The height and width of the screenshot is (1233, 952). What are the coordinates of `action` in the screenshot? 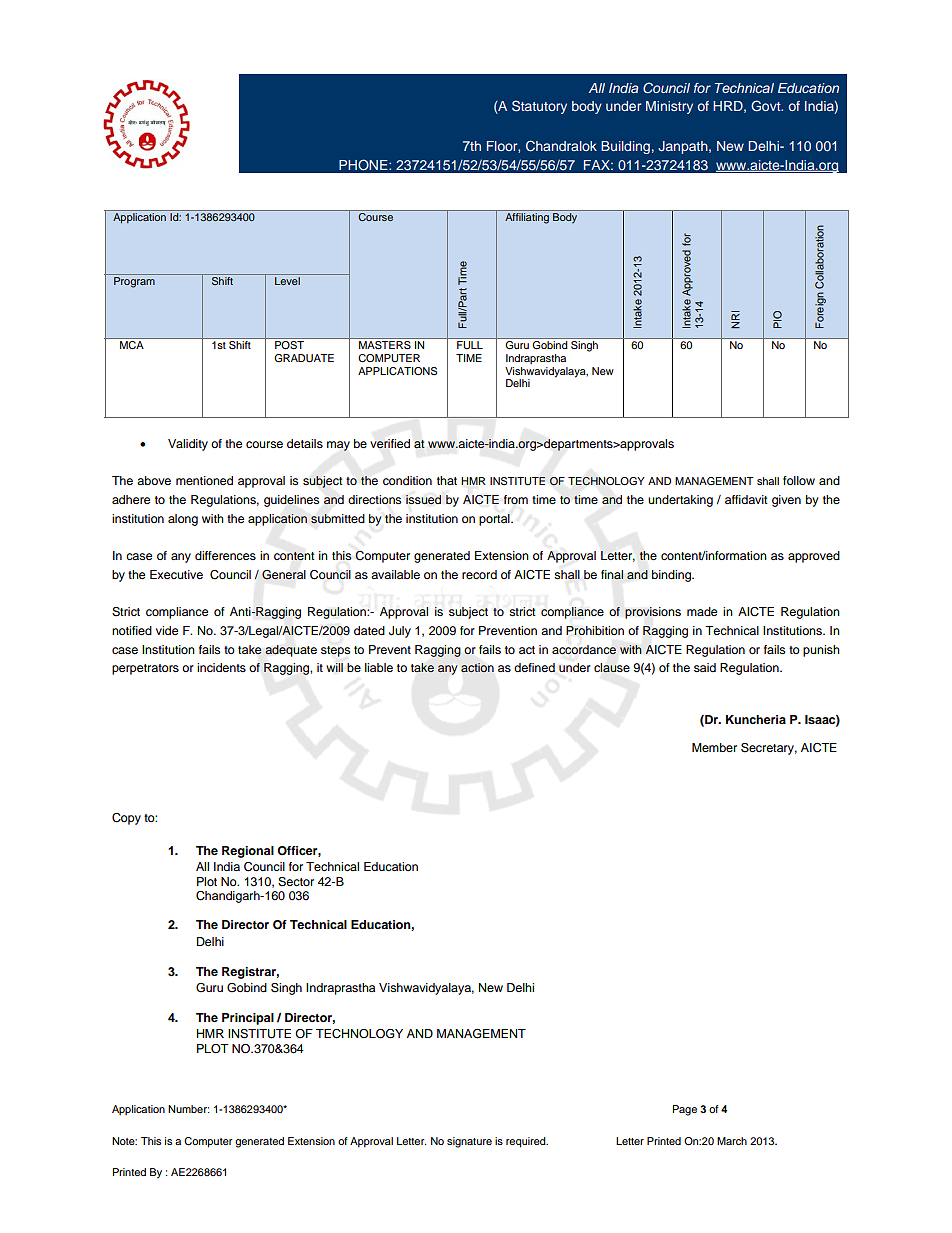 It's located at (477, 667).
